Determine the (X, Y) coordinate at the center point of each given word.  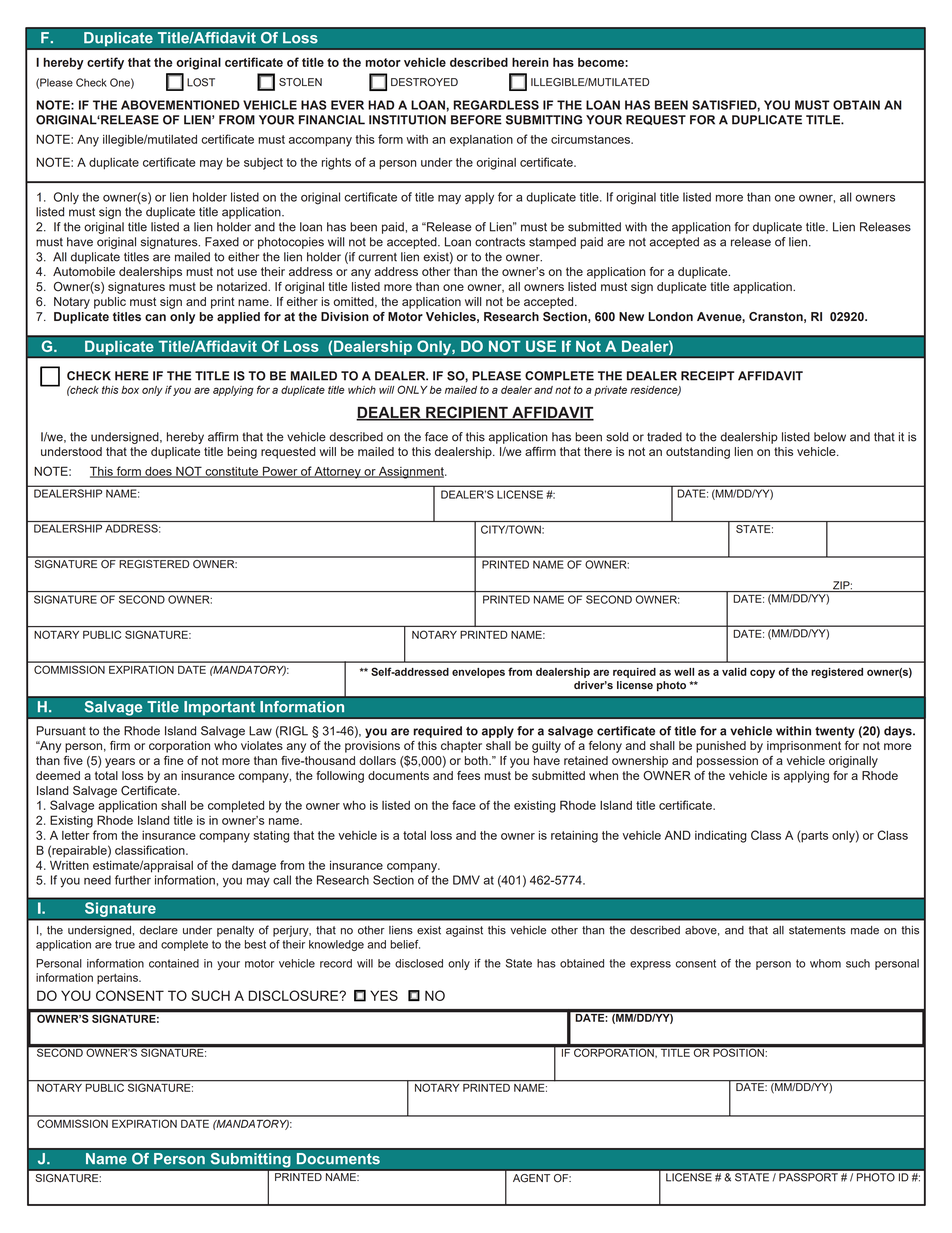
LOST (201, 82)
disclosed (419, 963)
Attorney (338, 473)
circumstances (591, 139)
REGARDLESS (496, 105)
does (158, 472)
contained (174, 963)
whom (825, 963)
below (830, 437)
